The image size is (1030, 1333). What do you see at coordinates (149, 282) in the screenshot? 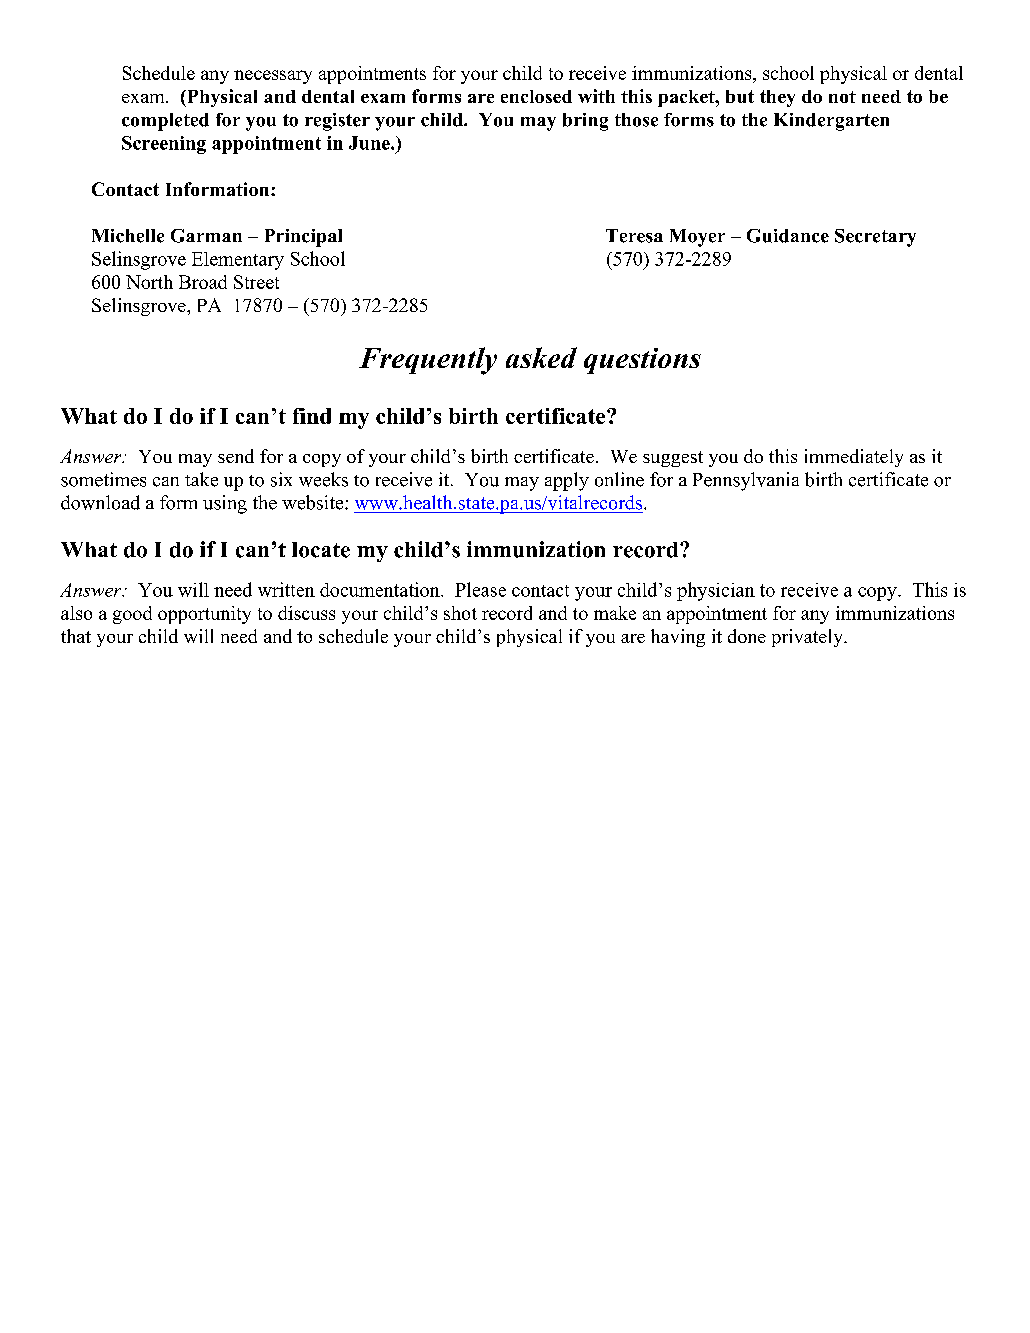
I see `North` at bounding box center [149, 282].
